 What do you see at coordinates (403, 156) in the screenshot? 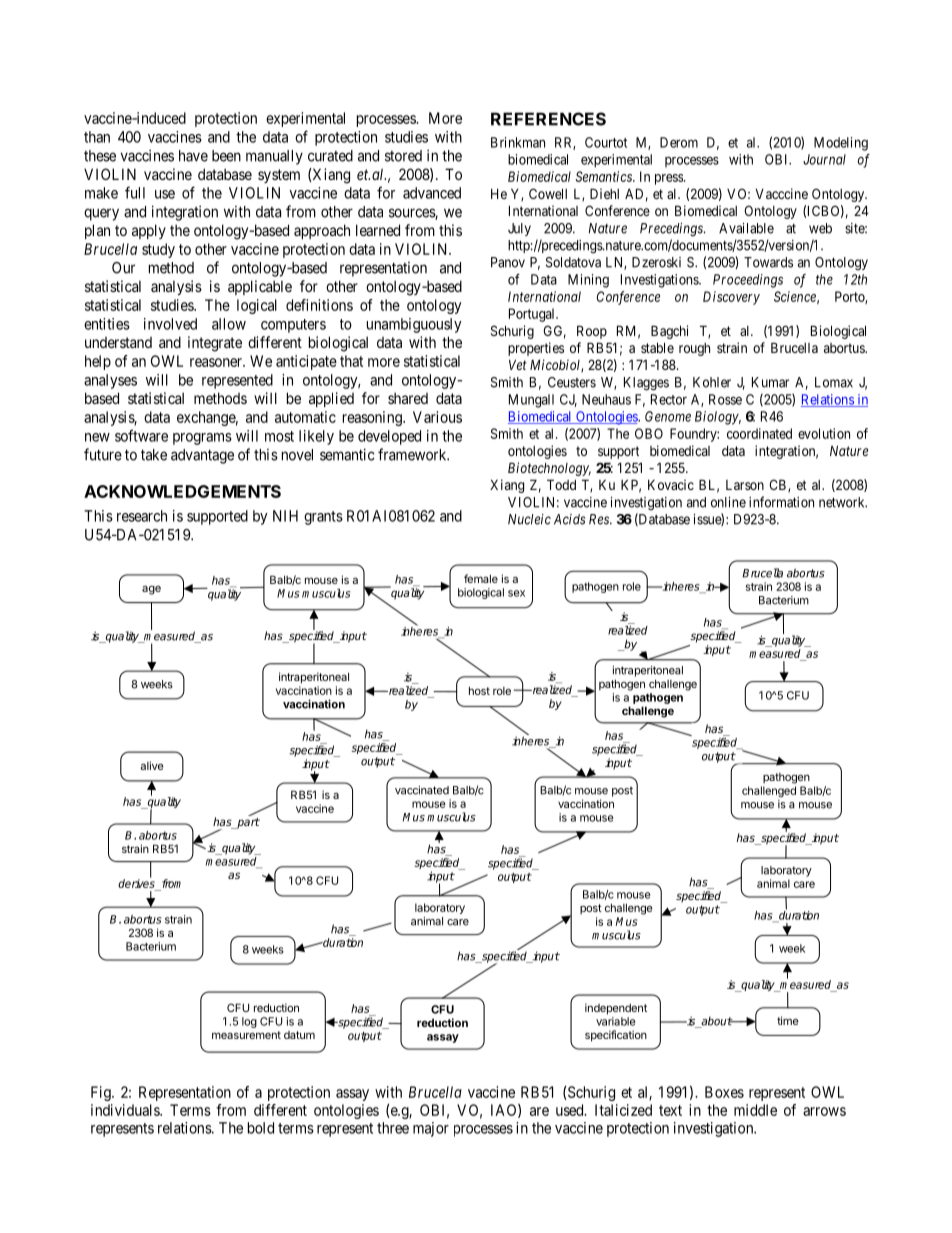
I see `stored` at bounding box center [403, 156].
